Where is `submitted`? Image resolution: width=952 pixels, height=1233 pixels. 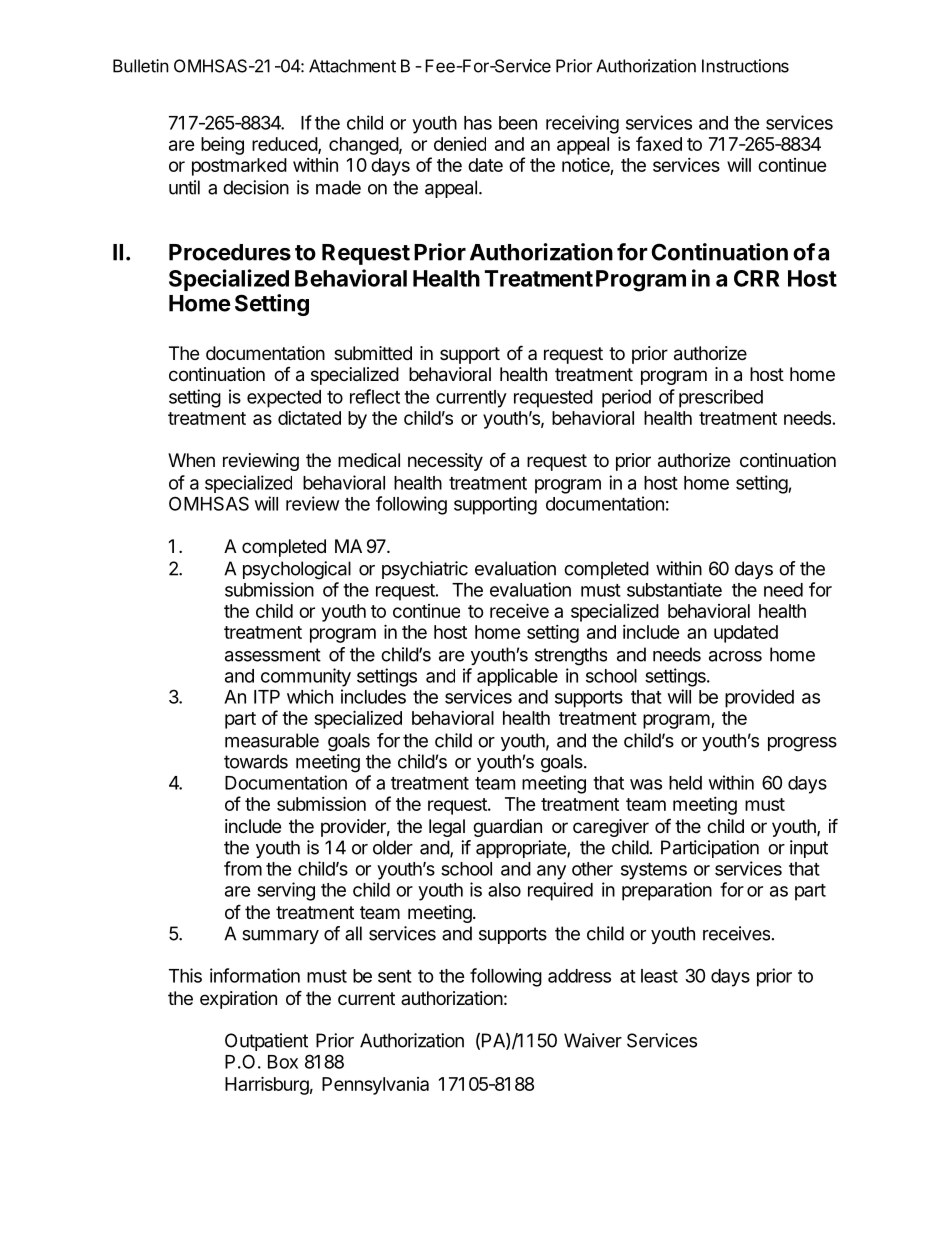
submitted is located at coordinates (373, 353).
